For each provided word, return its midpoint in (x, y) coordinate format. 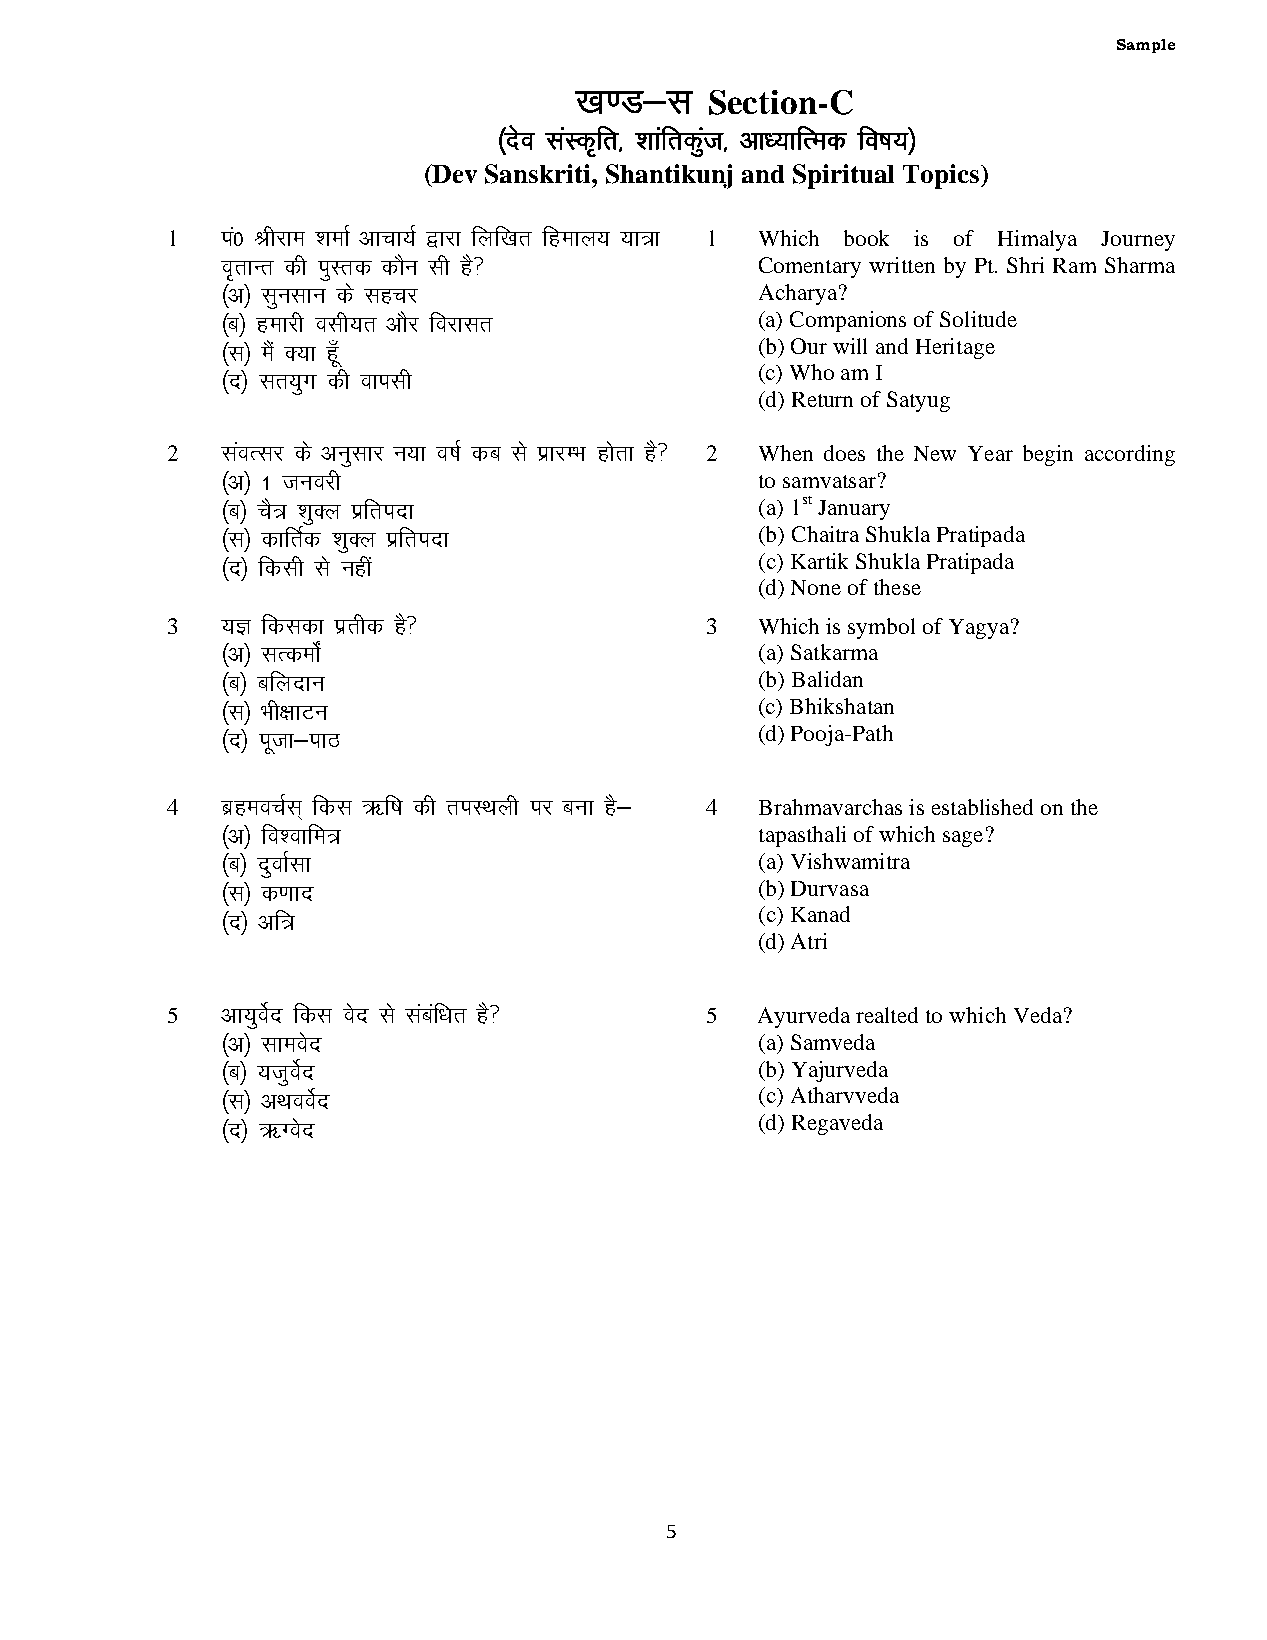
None (816, 587)
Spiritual (843, 176)
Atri (809, 941)
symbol (881, 628)
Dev (454, 173)
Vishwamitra (850, 861)
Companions (848, 321)
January (854, 510)
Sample (1146, 46)
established (982, 807)
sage (963, 839)
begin (1048, 455)
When (786, 453)
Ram (1074, 265)
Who (812, 372)
